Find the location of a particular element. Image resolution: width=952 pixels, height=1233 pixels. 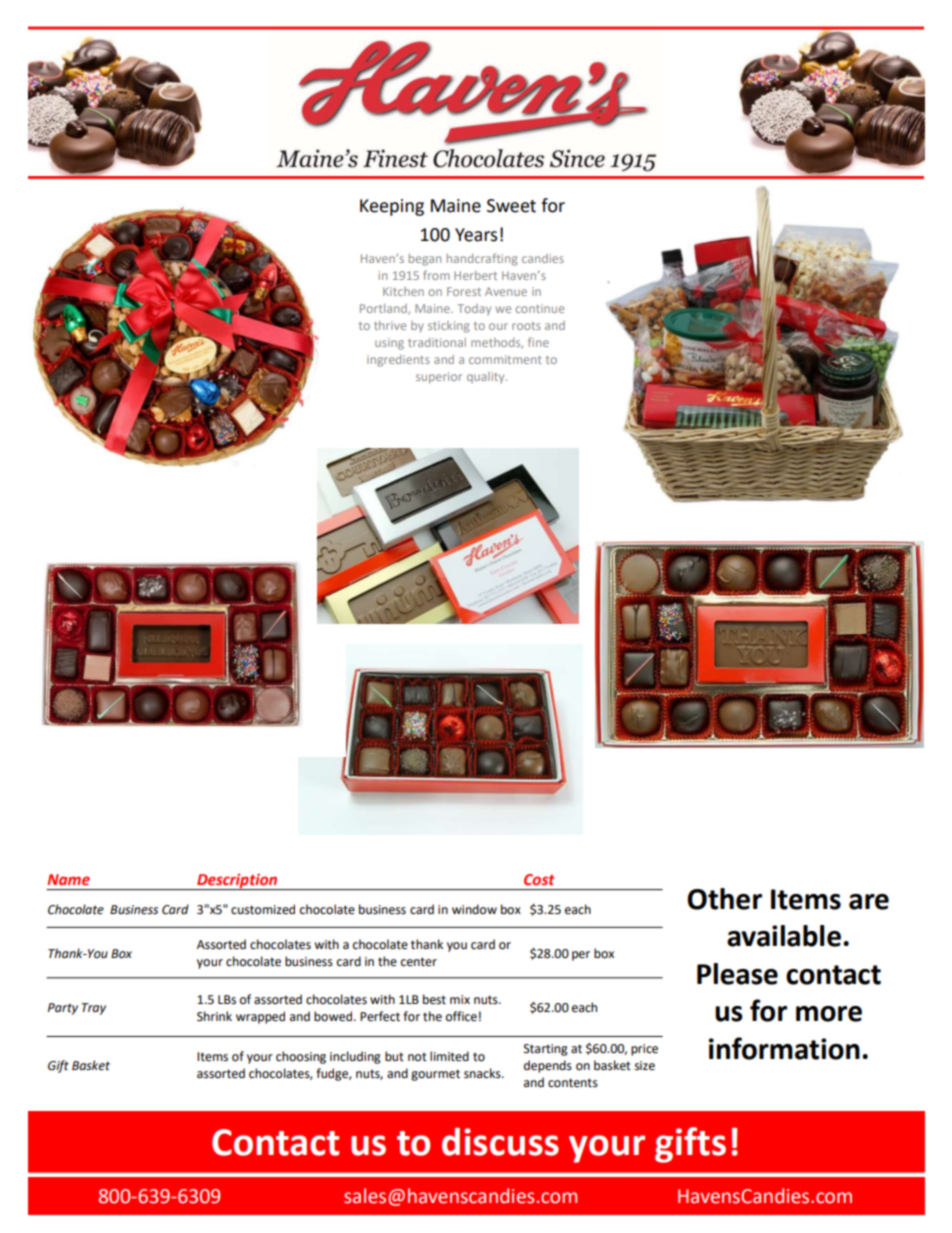

fine is located at coordinates (538, 342).
